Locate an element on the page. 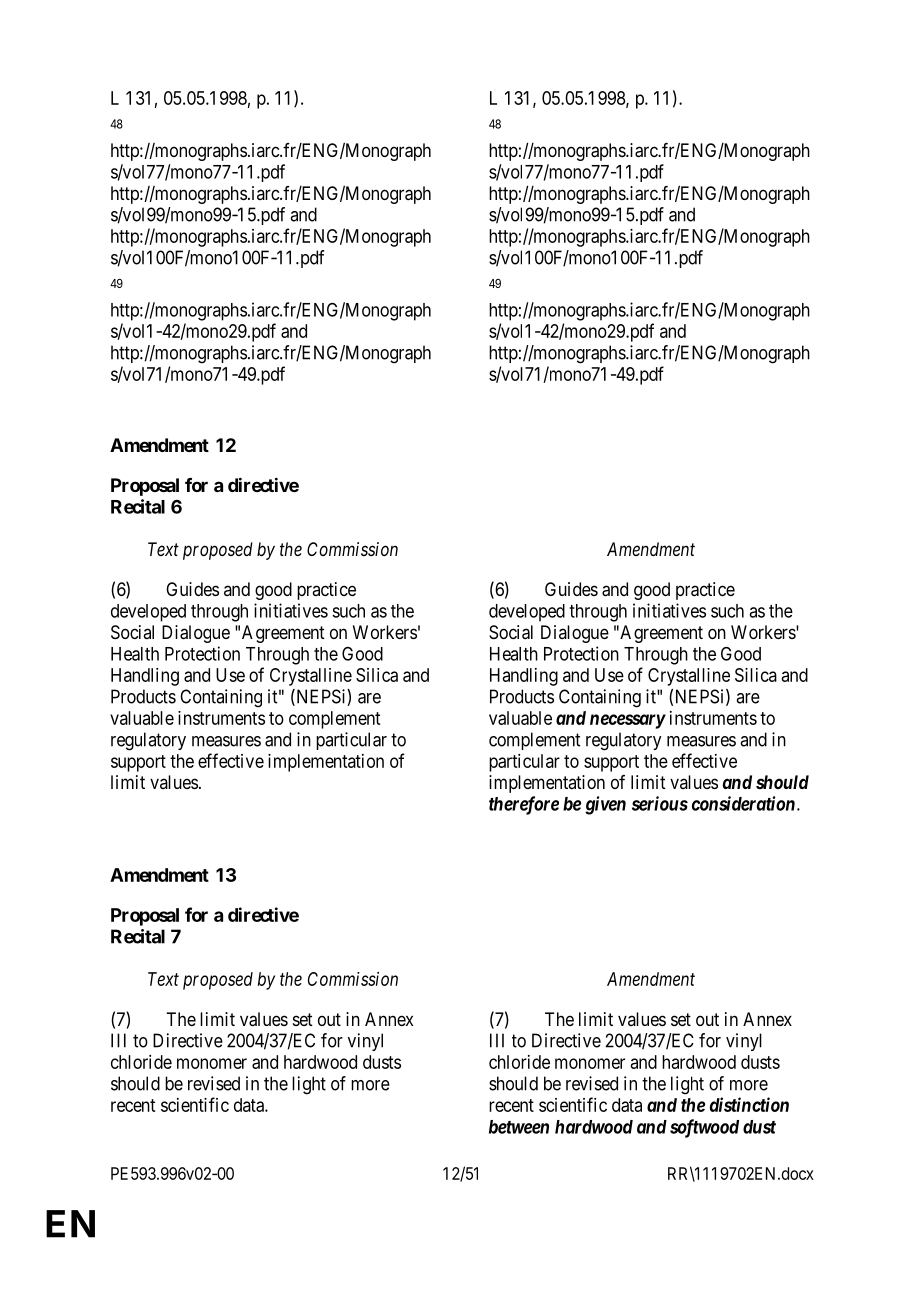 Image resolution: width=924 pixels, height=1308 pixels. given is located at coordinates (605, 805).
